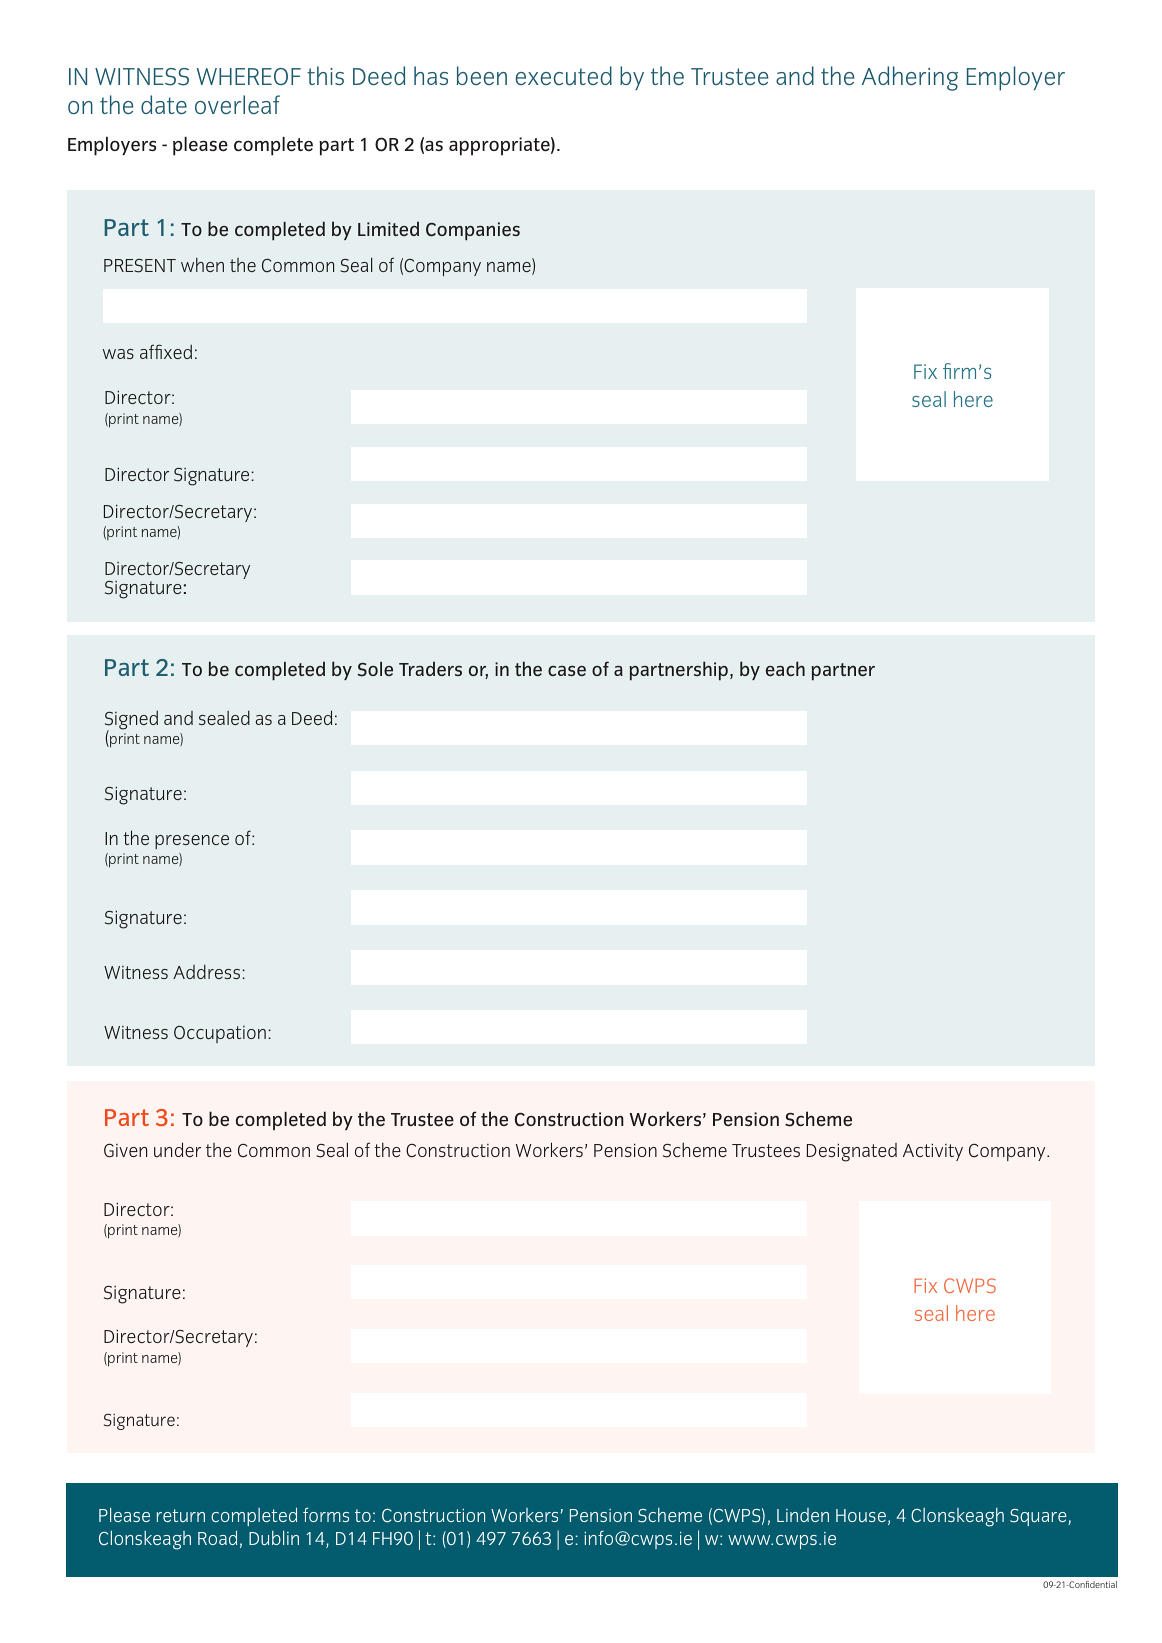  I want to click on each, so click(785, 668).
